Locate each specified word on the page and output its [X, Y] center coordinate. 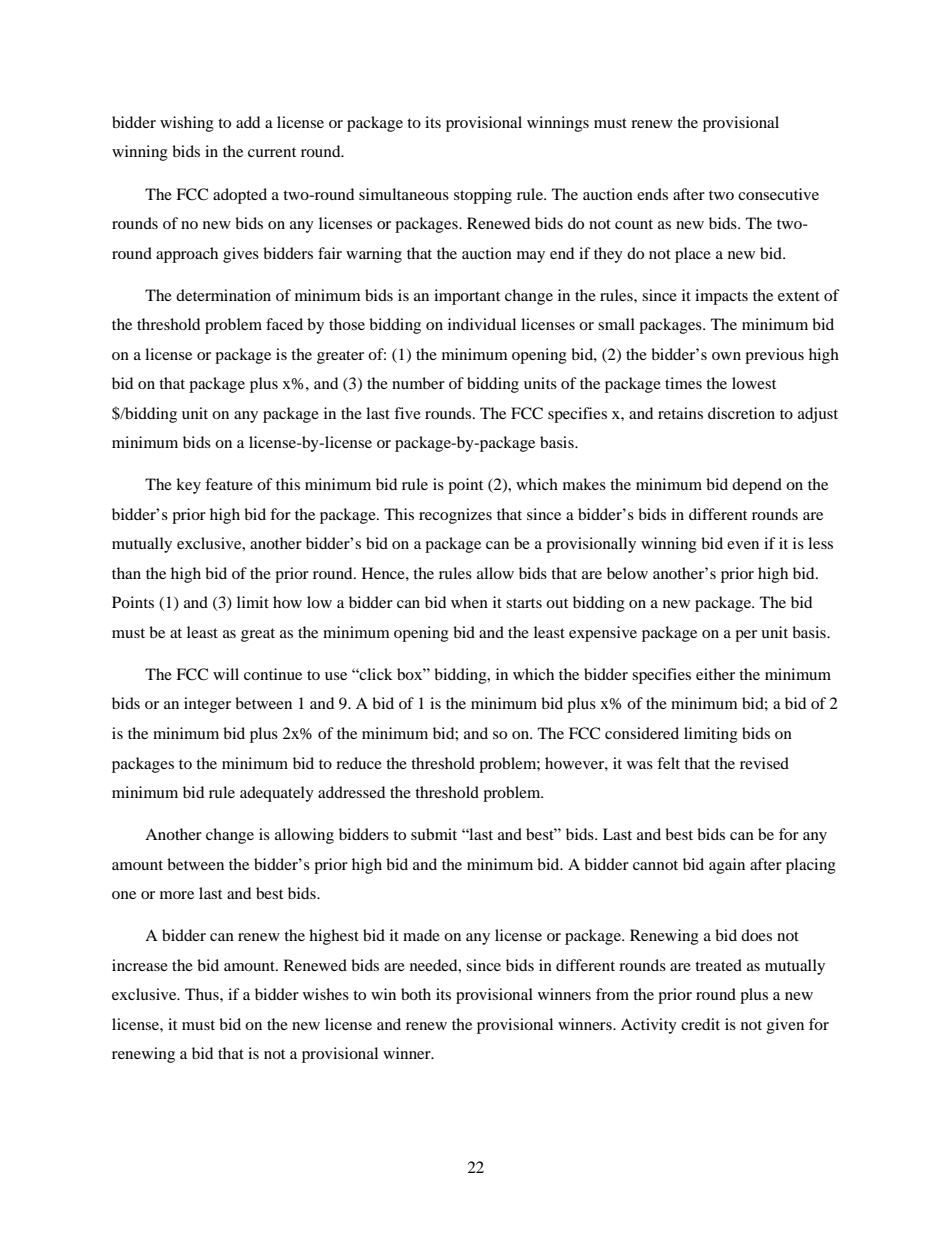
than [126, 573]
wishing [187, 124]
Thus [203, 994]
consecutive [778, 194]
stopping [483, 196]
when [469, 602]
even [743, 545]
